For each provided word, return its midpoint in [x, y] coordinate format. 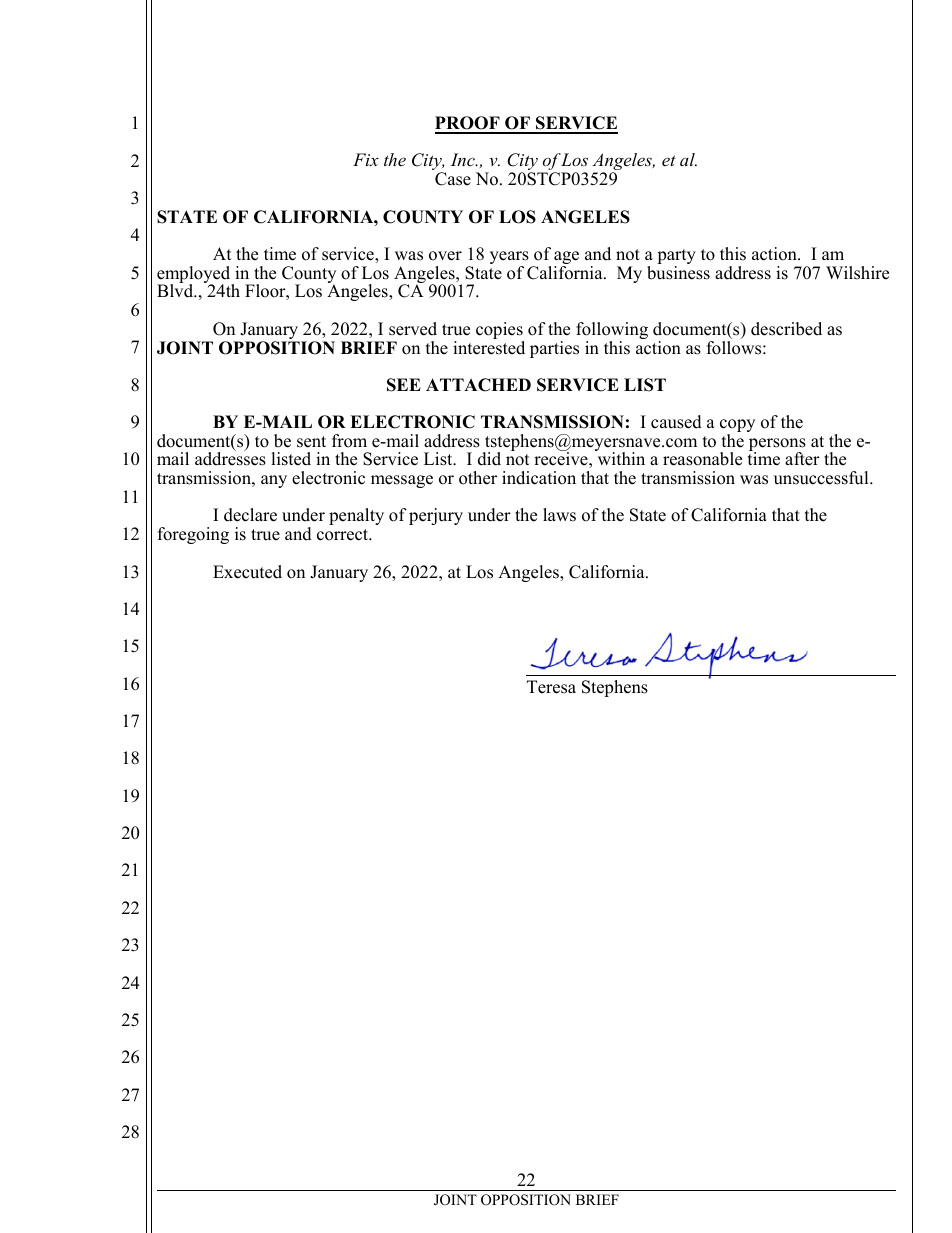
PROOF [468, 124]
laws [559, 515]
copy [737, 427]
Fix [366, 159]
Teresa [551, 687]
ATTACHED [478, 385]
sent [311, 442]
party [676, 258]
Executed [247, 572]
